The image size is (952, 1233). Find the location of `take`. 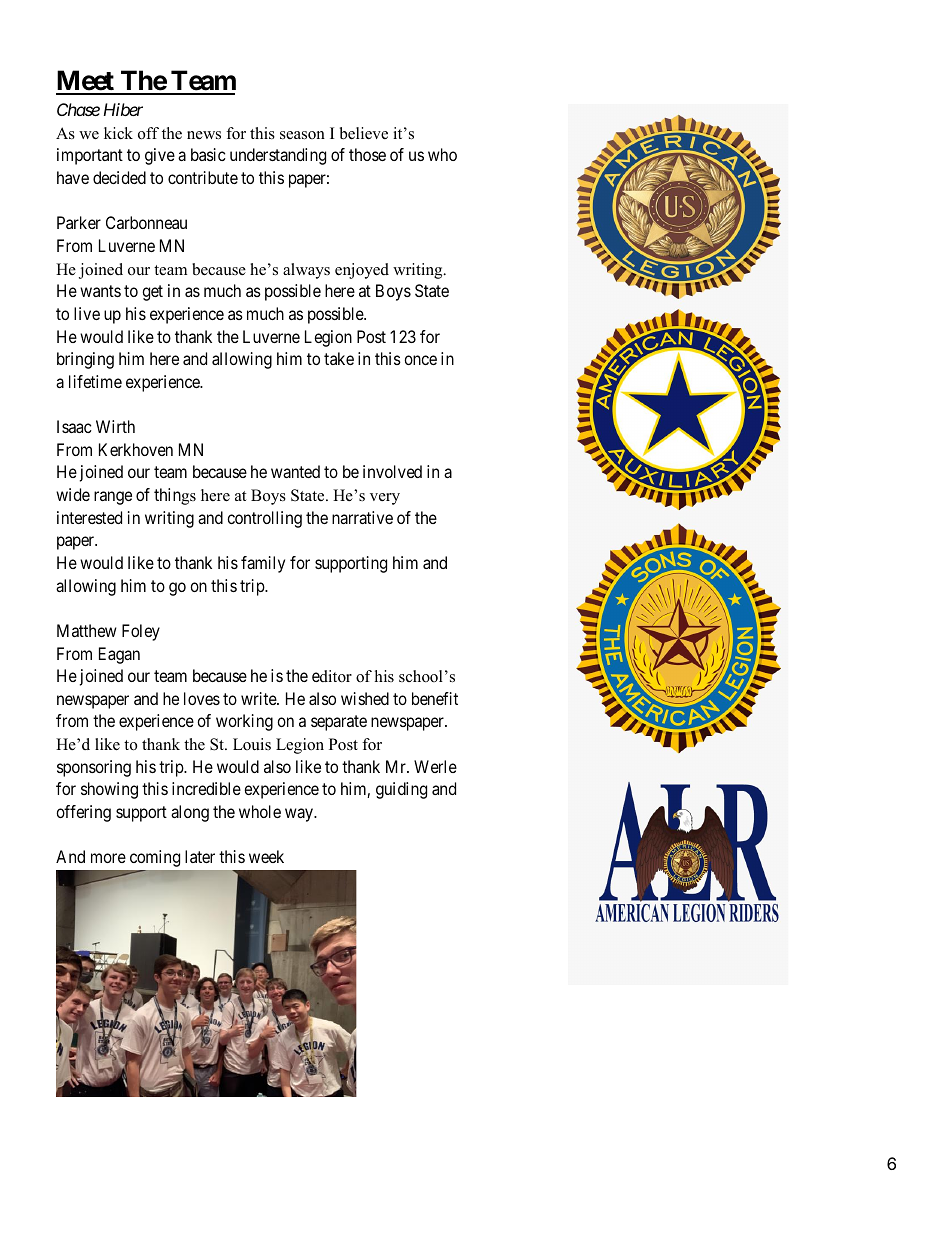

take is located at coordinates (339, 358).
